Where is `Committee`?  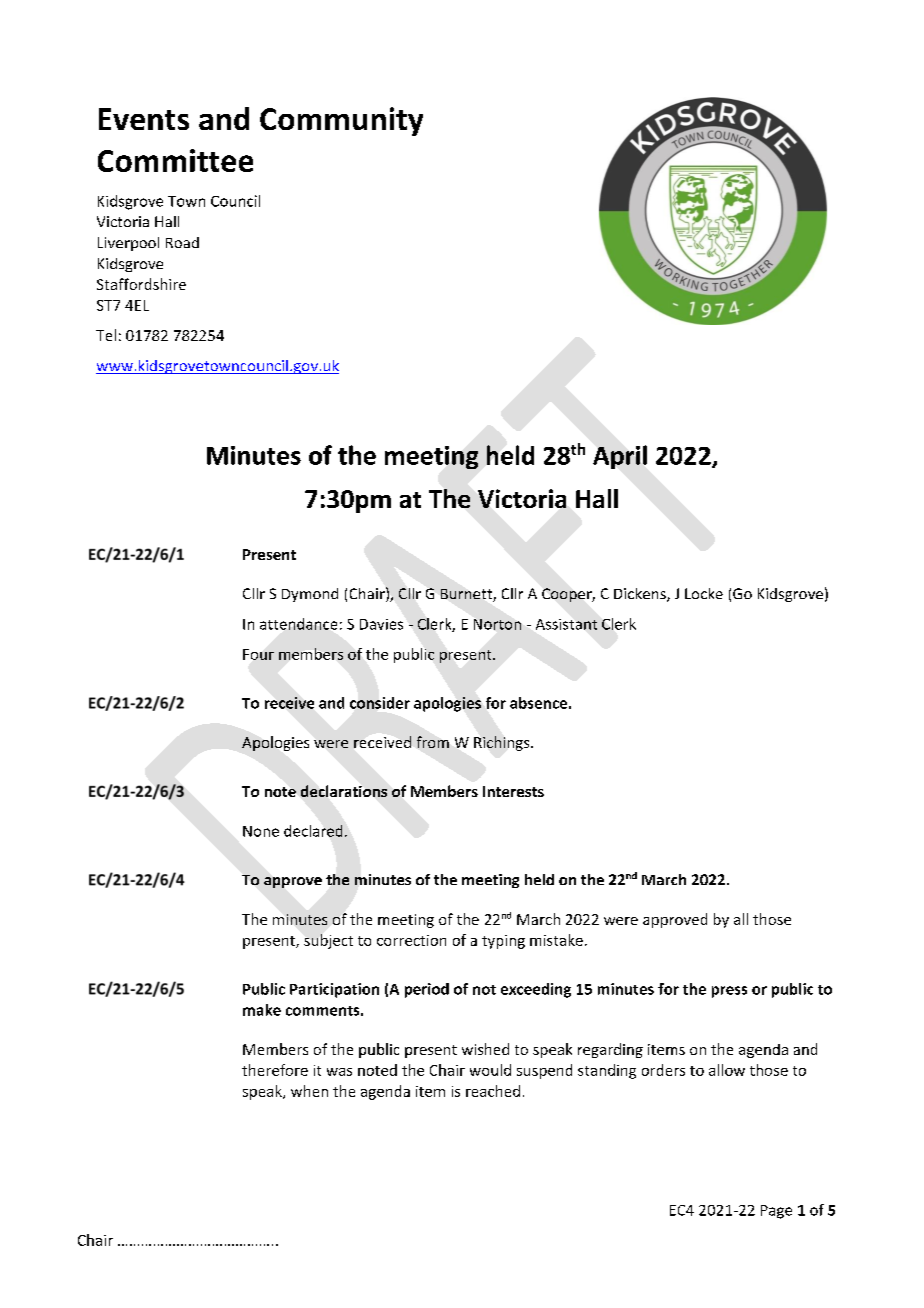 Committee is located at coordinates (175, 160).
